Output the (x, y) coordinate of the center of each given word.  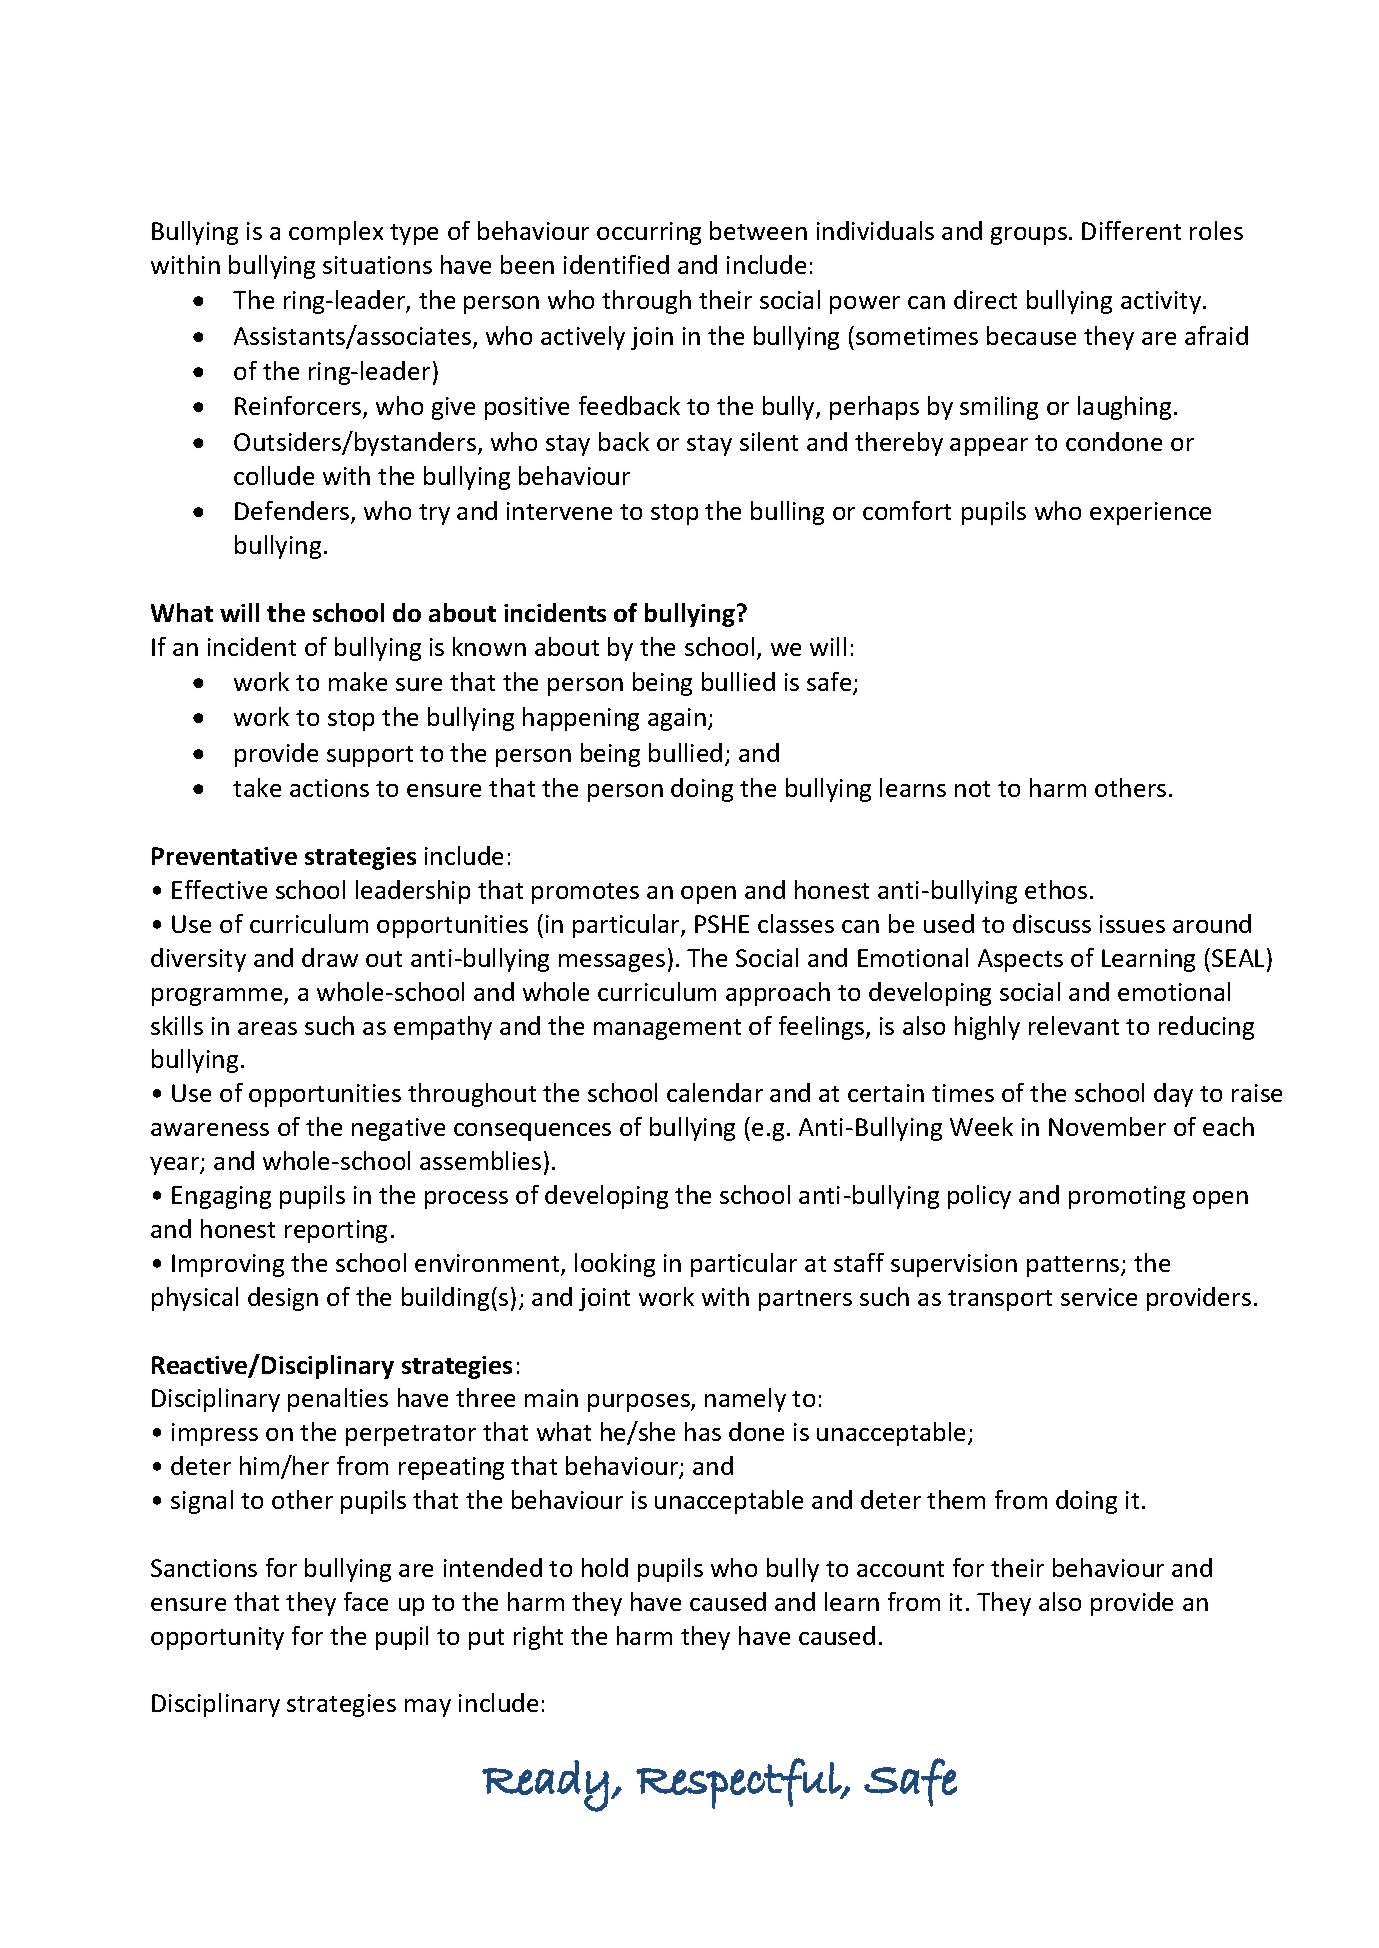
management (667, 1029)
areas (267, 1028)
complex (336, 233)
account (900, 1569)
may (428, 1708)
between (758, 230)
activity (1162, 302)
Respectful (739, 1783)
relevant (1074, 1025)
